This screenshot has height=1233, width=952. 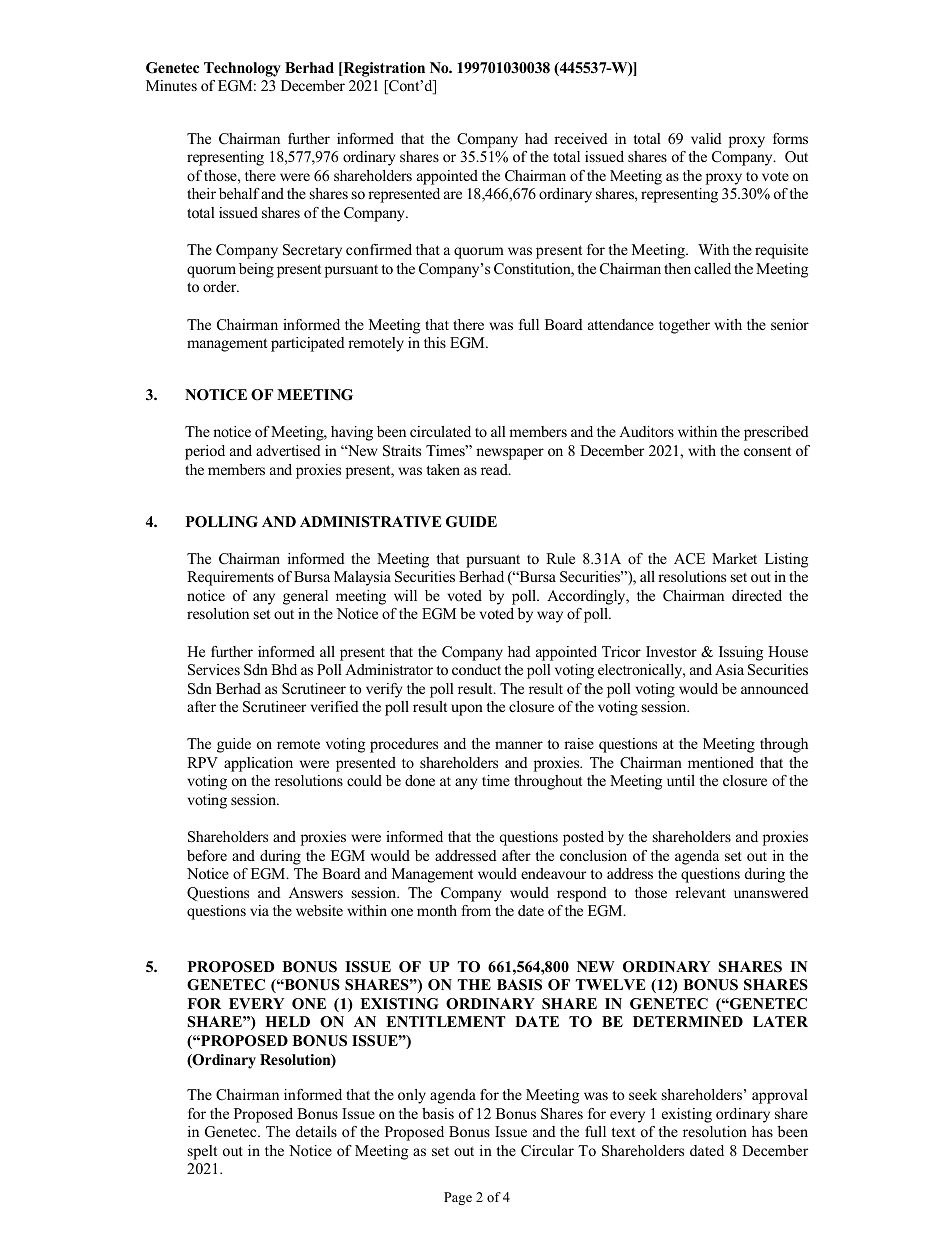 I want to click on relevant, so click(x=700, y=892).
